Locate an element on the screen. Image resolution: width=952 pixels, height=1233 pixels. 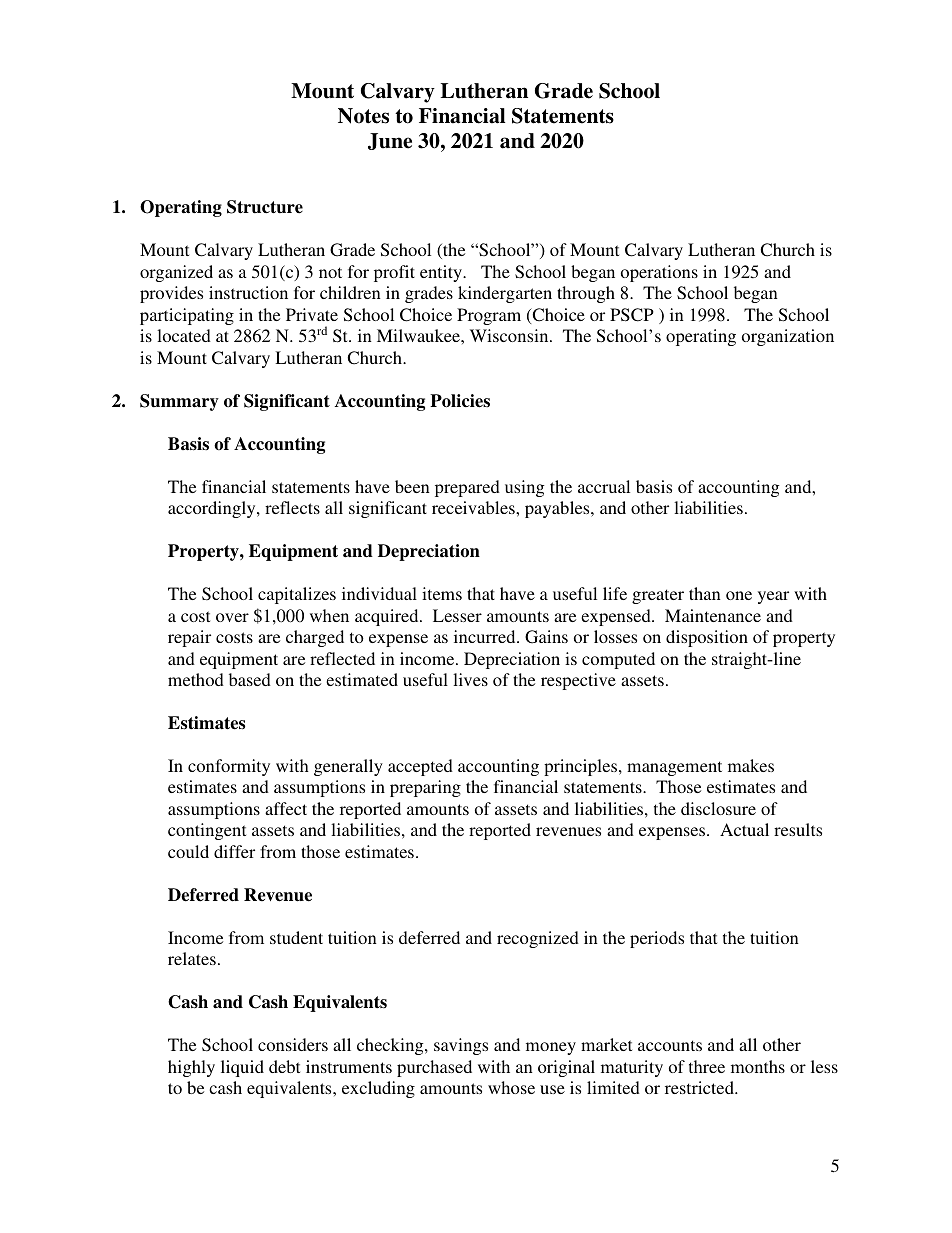
conformity is located at coordinates (229, 767).
